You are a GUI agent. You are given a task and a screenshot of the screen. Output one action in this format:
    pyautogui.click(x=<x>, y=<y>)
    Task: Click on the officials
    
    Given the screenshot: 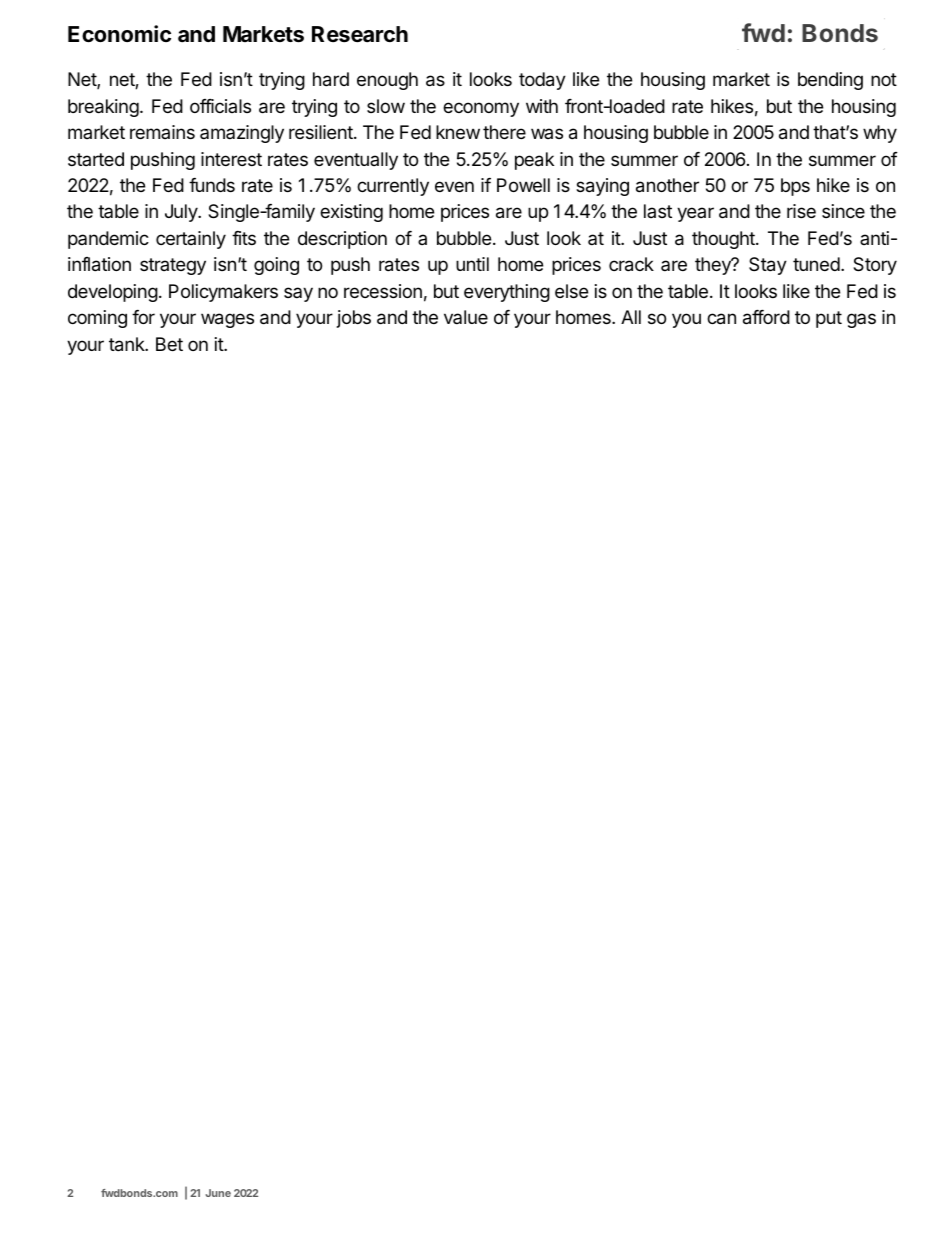 What is the action you would take?
    pyautogui.click(x=220, y=106)
